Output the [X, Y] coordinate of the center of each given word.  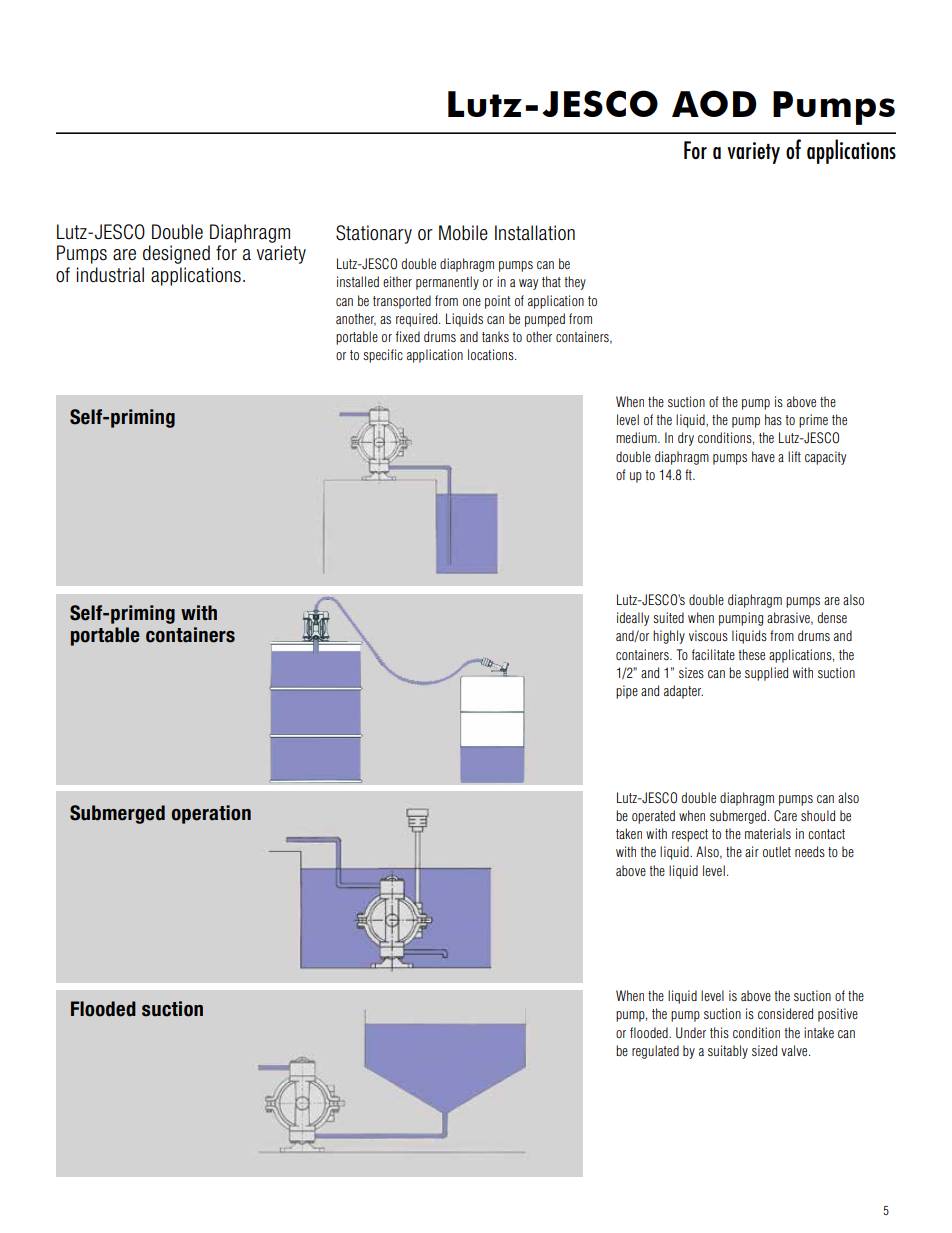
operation [211, 814]
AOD [714, 103]
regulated [655, 1052]
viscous [708, 635]
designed [176, 254]
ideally [633, 619]
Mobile [463, 233]
